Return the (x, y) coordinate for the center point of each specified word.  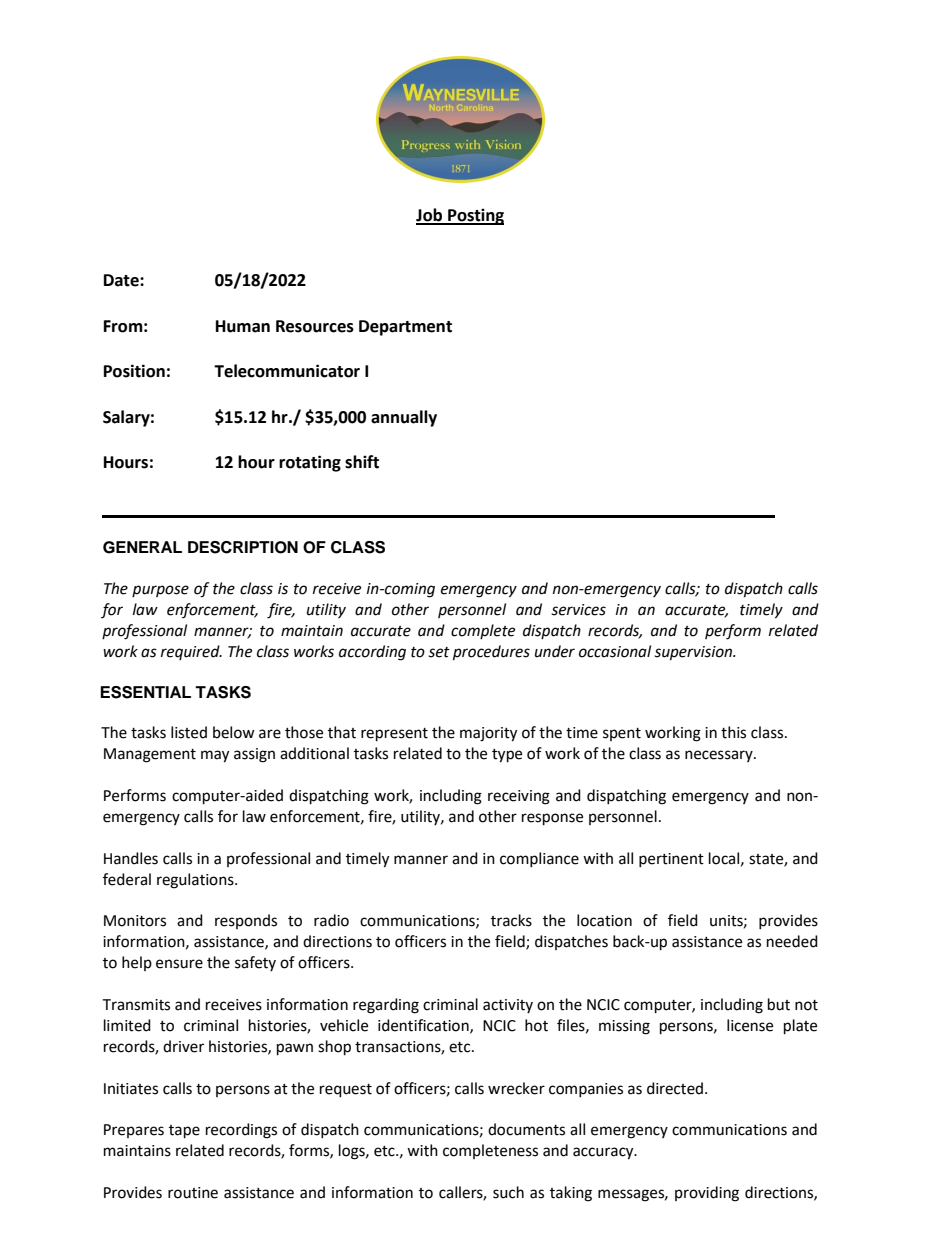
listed (189, 732)
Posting (475, 216)
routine (193, 1193)
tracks (511, 920)
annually (404, 418)
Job (430, 216)
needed (792, 941)
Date (122, 280)
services (578, 610)
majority (488, 734)
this (733, 732)
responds (246, 921)
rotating (310, 463)
